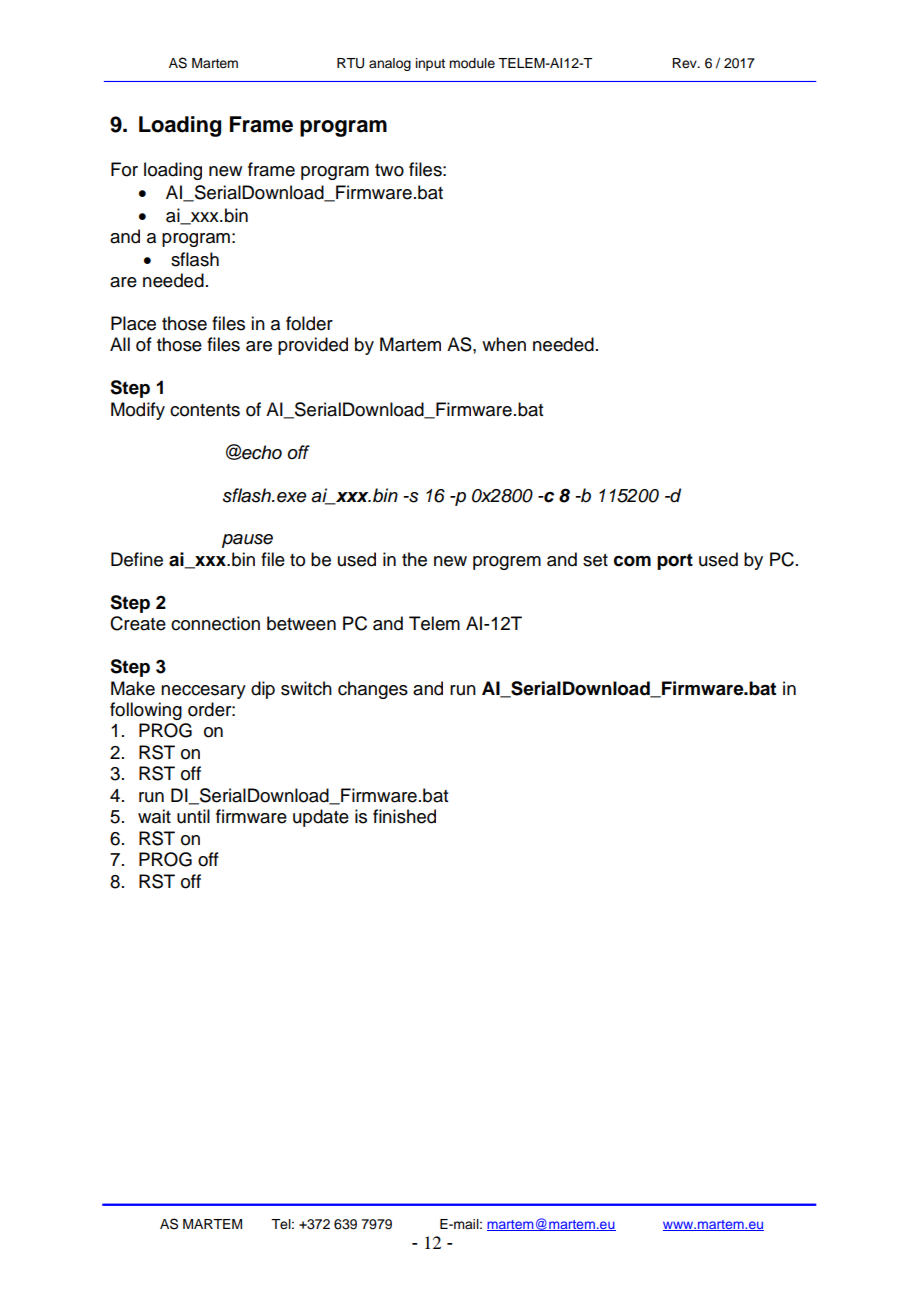 This page has width=924, height=1308. Describe the element at coordinates (205, 410) in the page. I see `contents` at that location.
